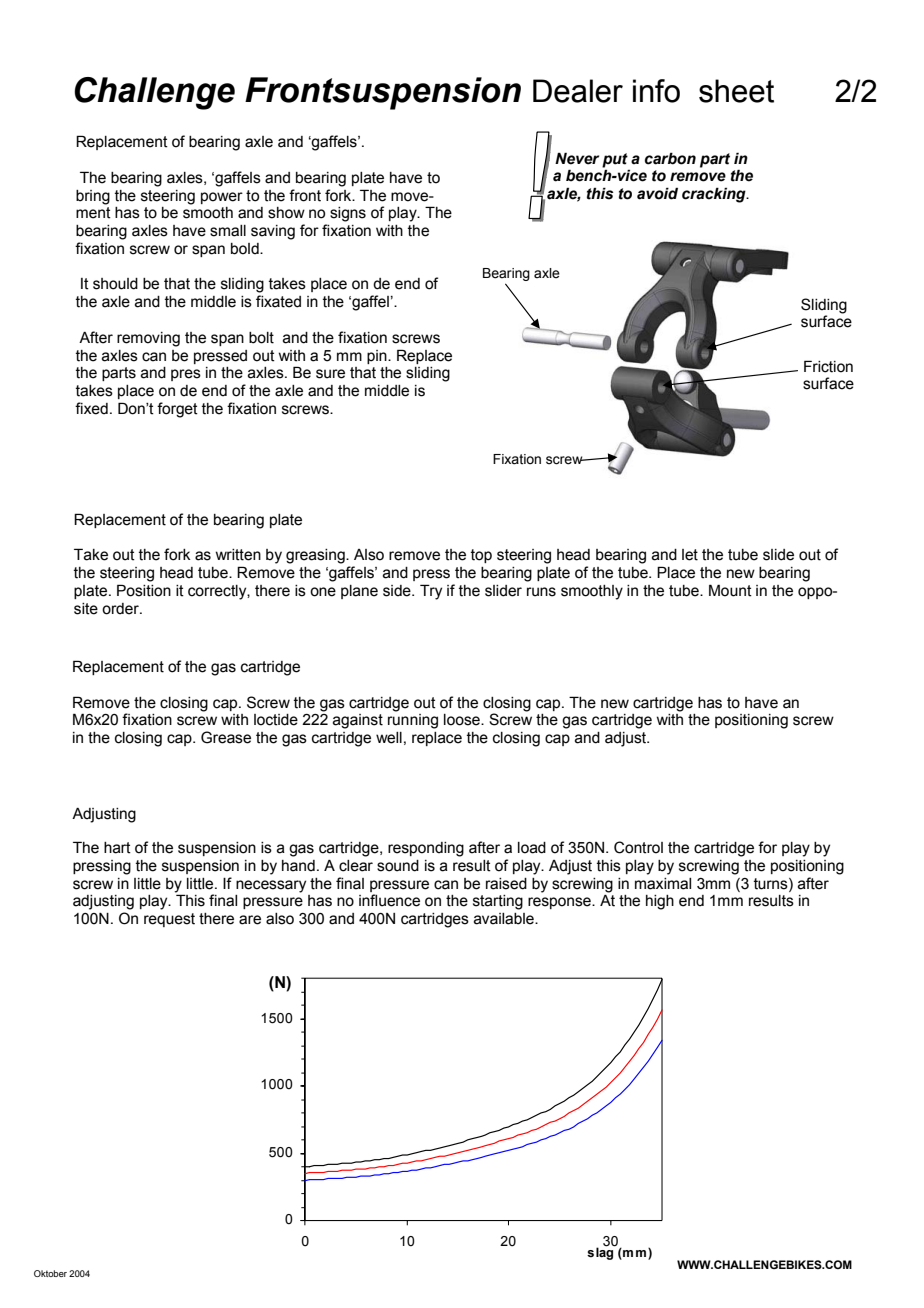  I want to click on high, so click(660, 902).
